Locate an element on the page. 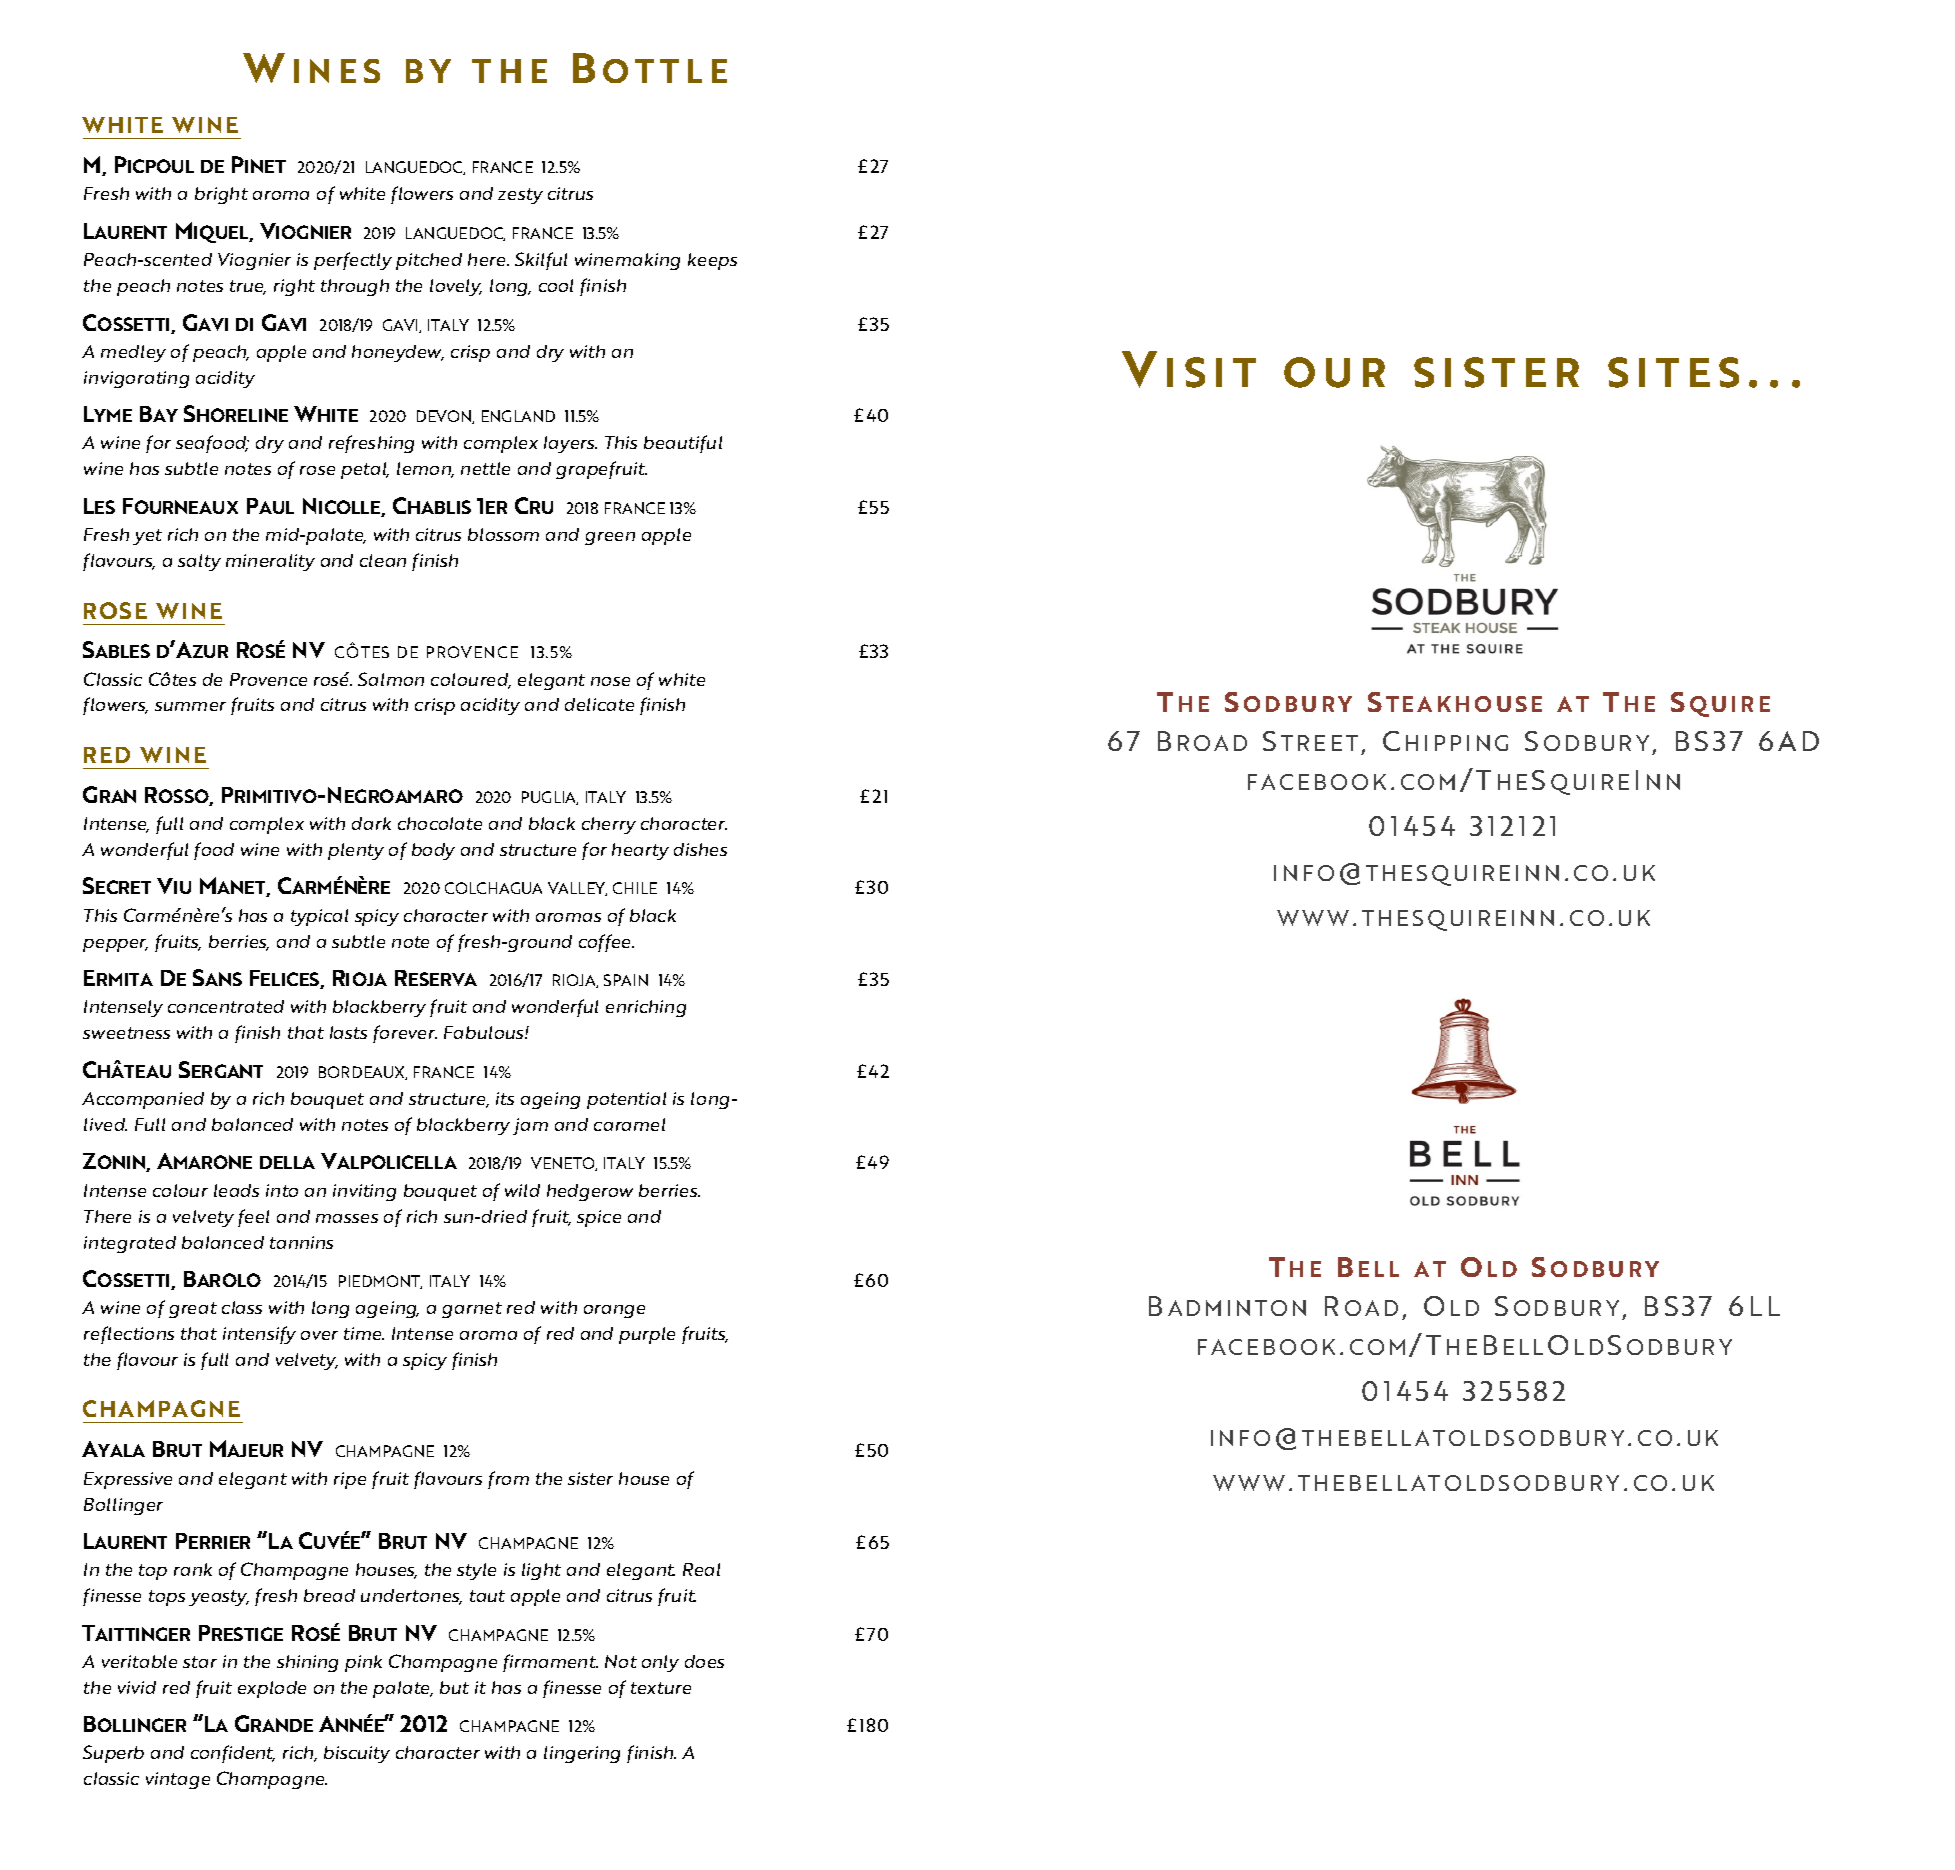 Image resolution: width=1955 pixels, height=1870 pixels. true is located at coordinates (248, 287).
